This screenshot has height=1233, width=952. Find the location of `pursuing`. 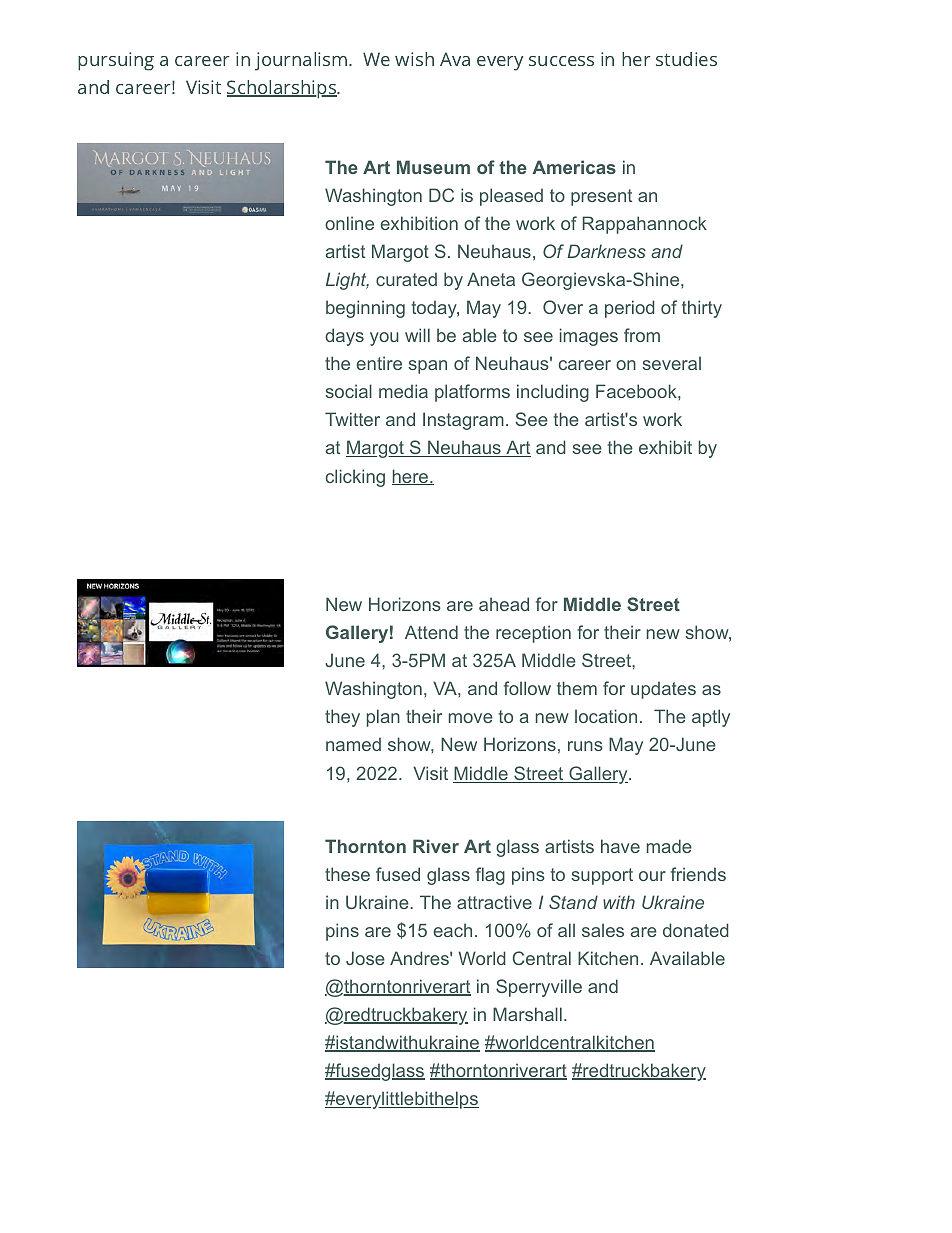

pursuing is located at coordinates (116, 61).
